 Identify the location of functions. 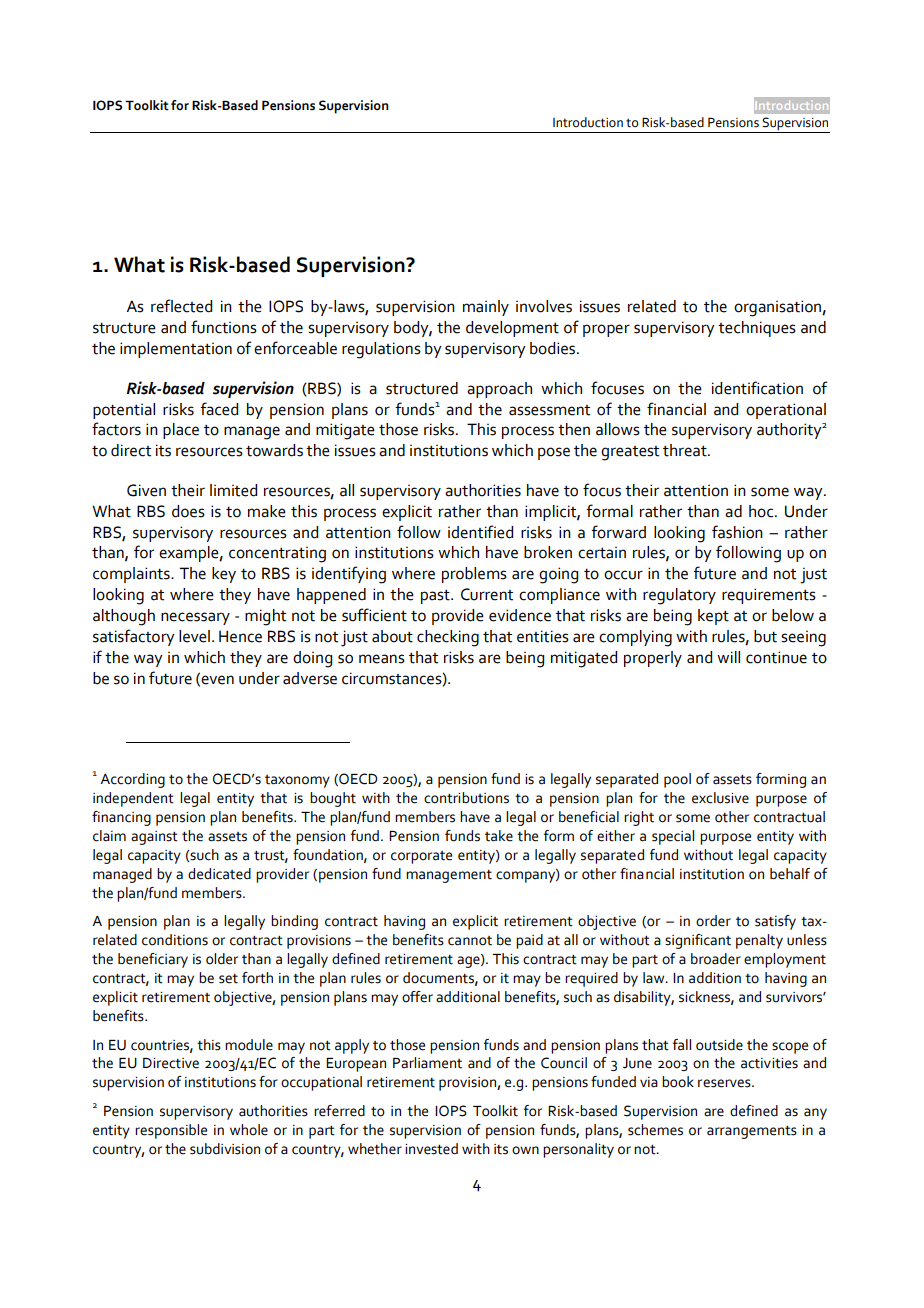
(224, 327).
